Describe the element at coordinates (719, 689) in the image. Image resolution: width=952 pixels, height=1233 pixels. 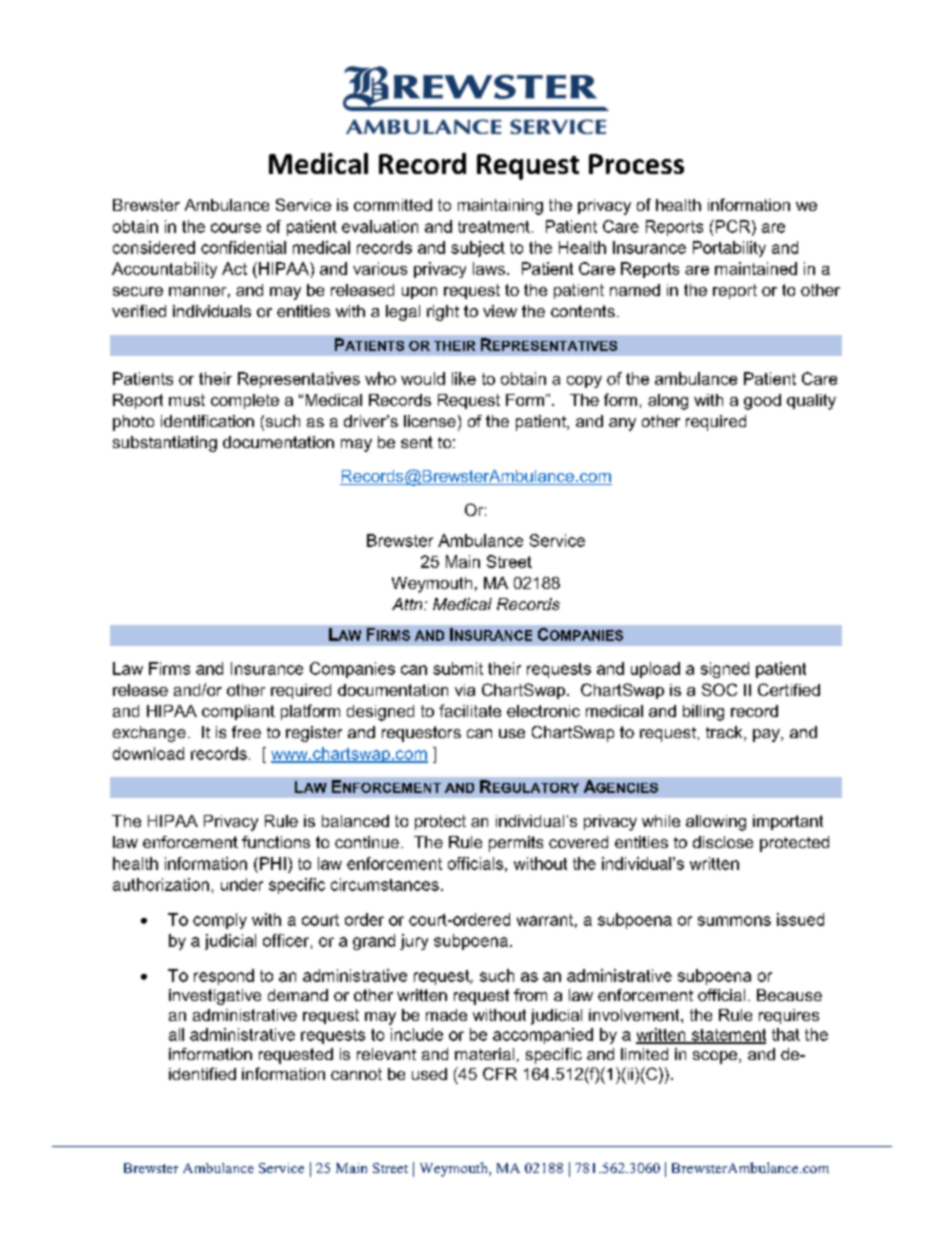
I see `SOC` at that location.
